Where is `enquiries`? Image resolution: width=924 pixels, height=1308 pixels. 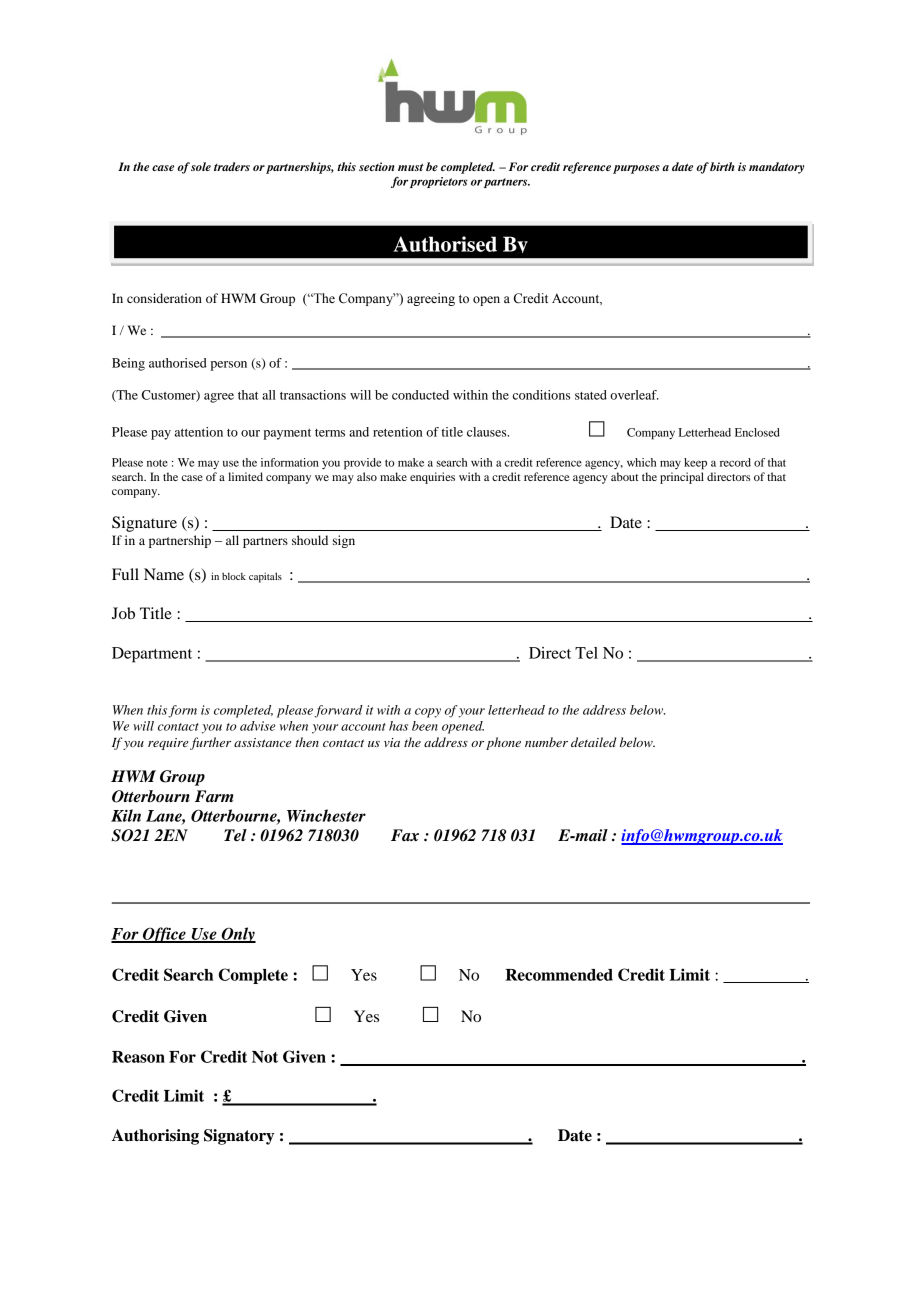 enquiries is located at coordinates (432, 478).
